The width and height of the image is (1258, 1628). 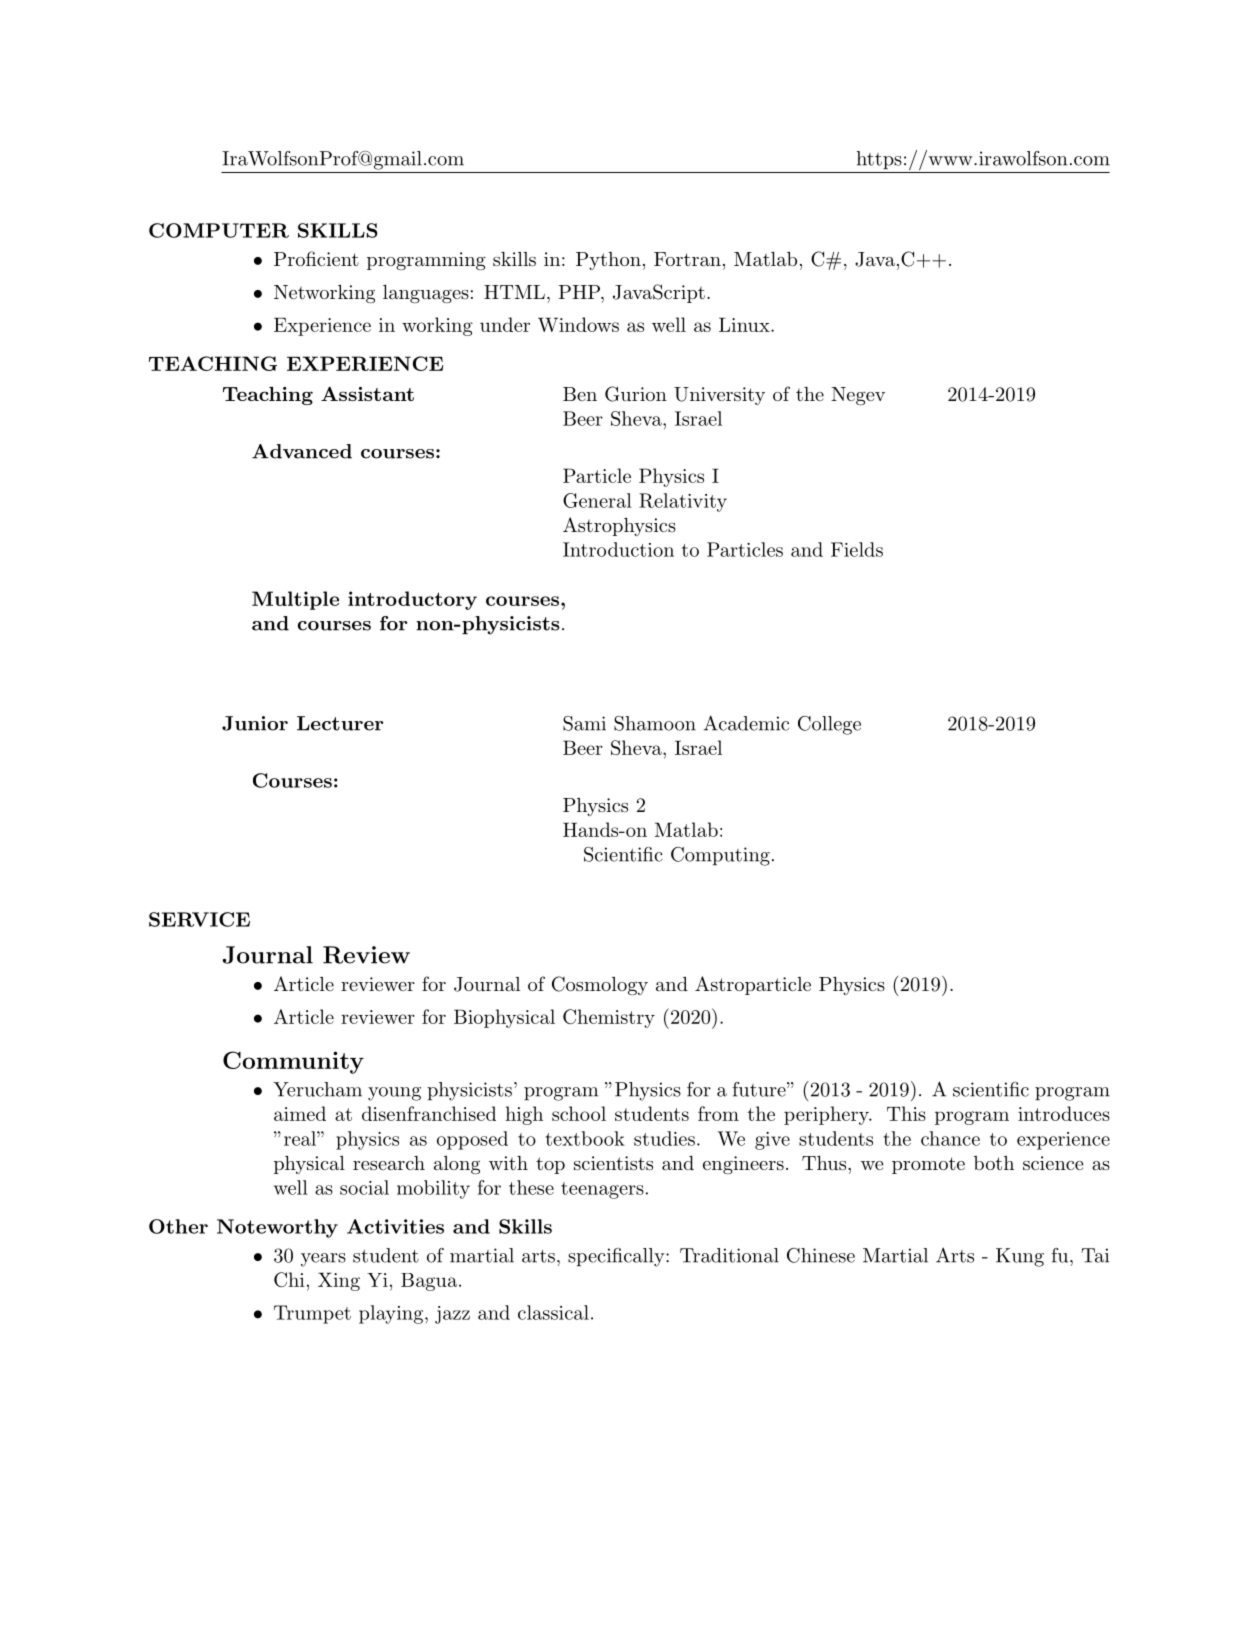 What do you see at coordinates (597, 500) in the image?
I see `General` at bounding box center [597, 500].
